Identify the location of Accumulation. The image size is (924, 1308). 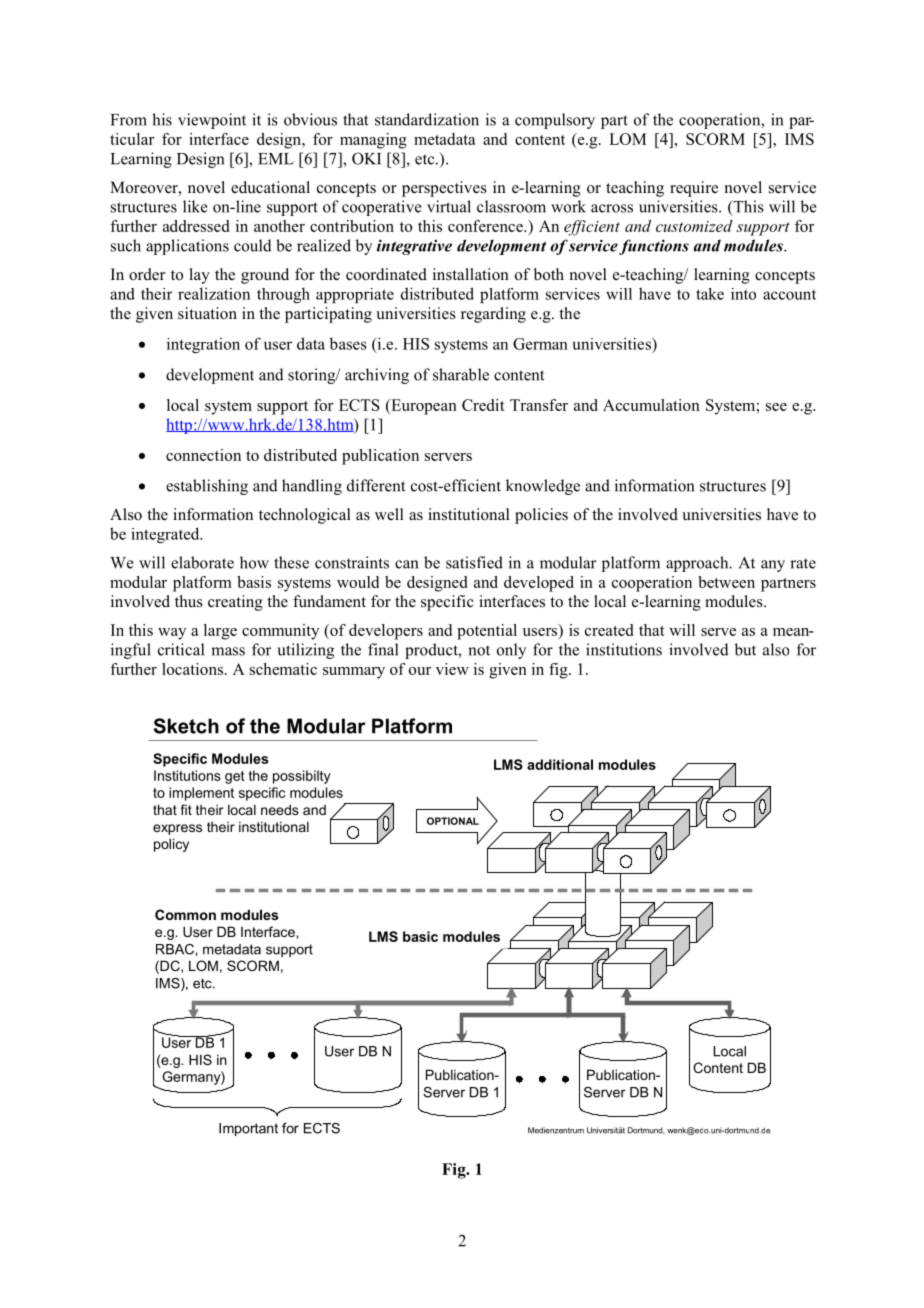
(651, 405).
